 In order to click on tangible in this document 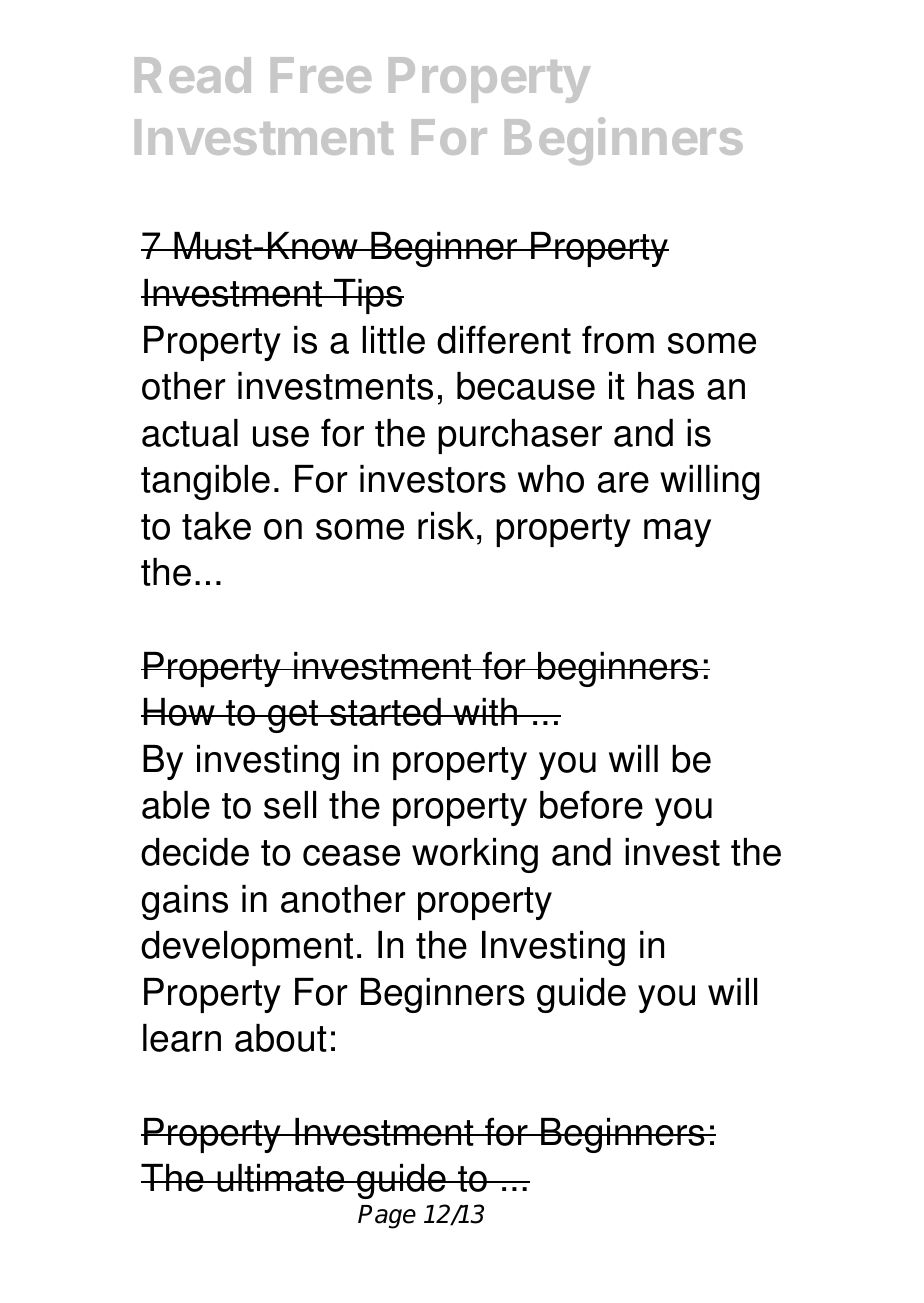, I will do `click(205, 482)`.
